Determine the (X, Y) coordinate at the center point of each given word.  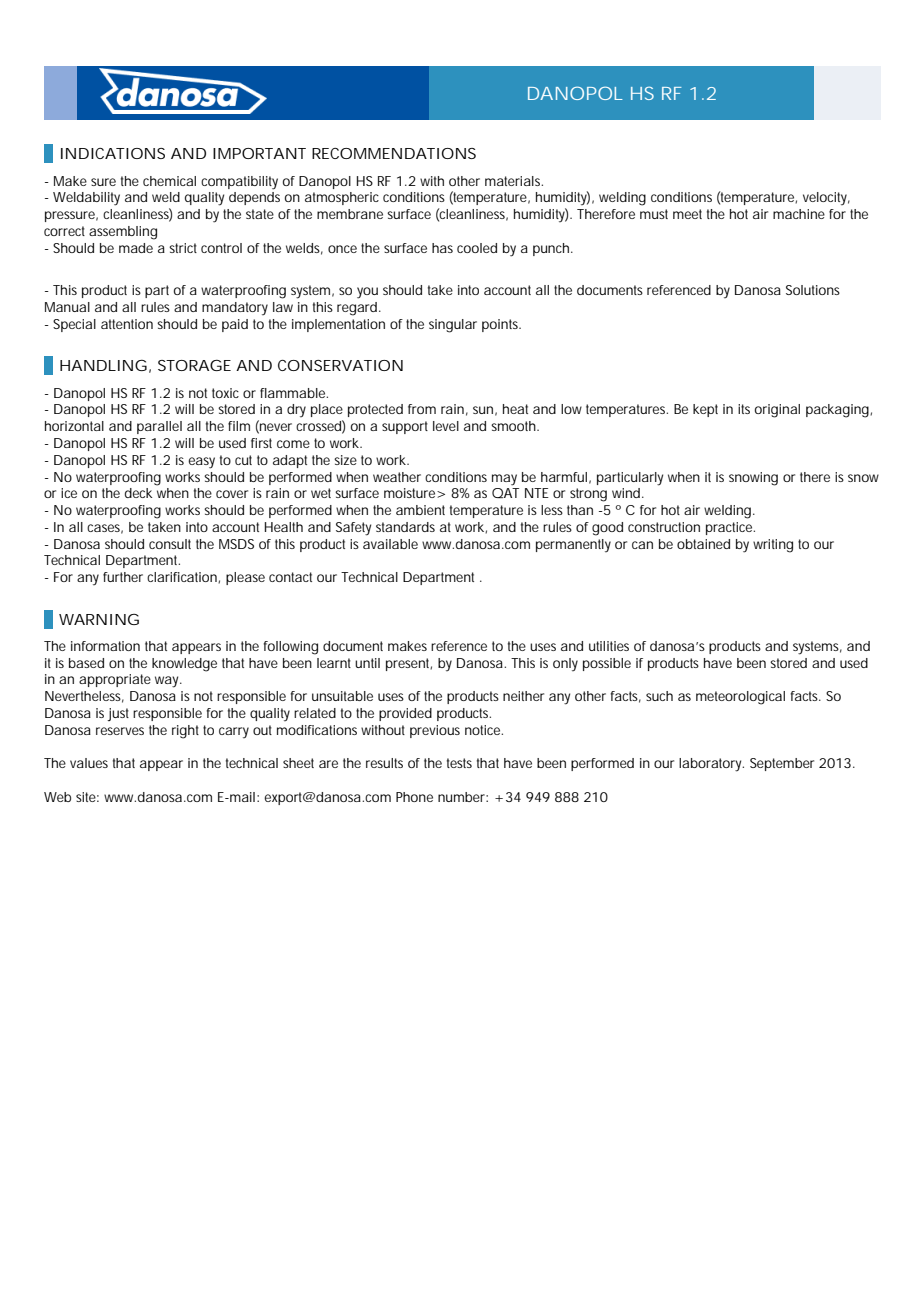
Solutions (813, 290)
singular (453, 326)
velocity (826, 198)
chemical (169, 181)
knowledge (184, 665)
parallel (159, 427)
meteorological (740, 698)
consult (170, 544)
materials (514, 181)
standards (405, 527)
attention (127, 324)
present (409, 664)
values (89, 763)
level (446, 426)
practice (730, 528)
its (744, 409)
